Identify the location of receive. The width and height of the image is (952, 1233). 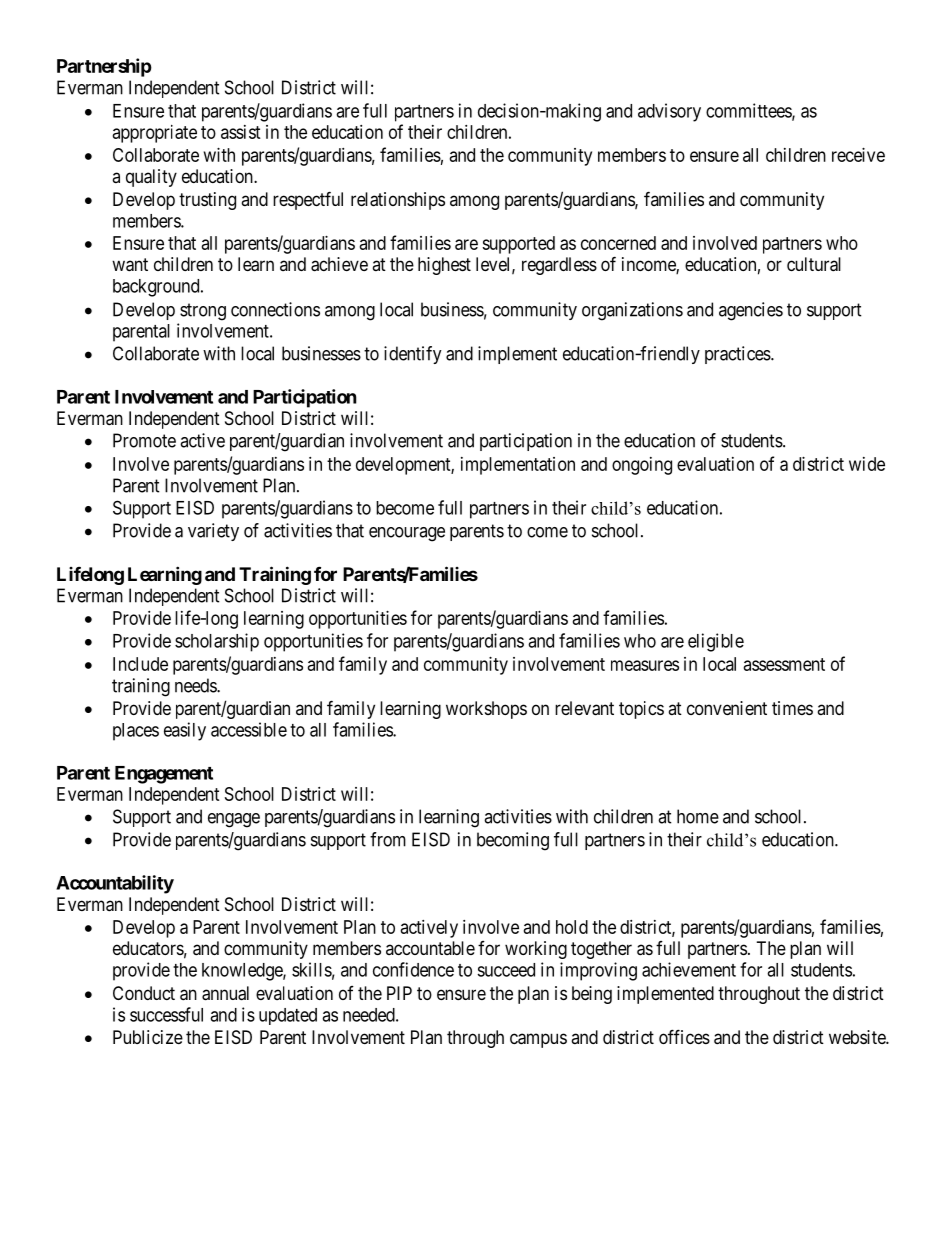
(858, 155).
